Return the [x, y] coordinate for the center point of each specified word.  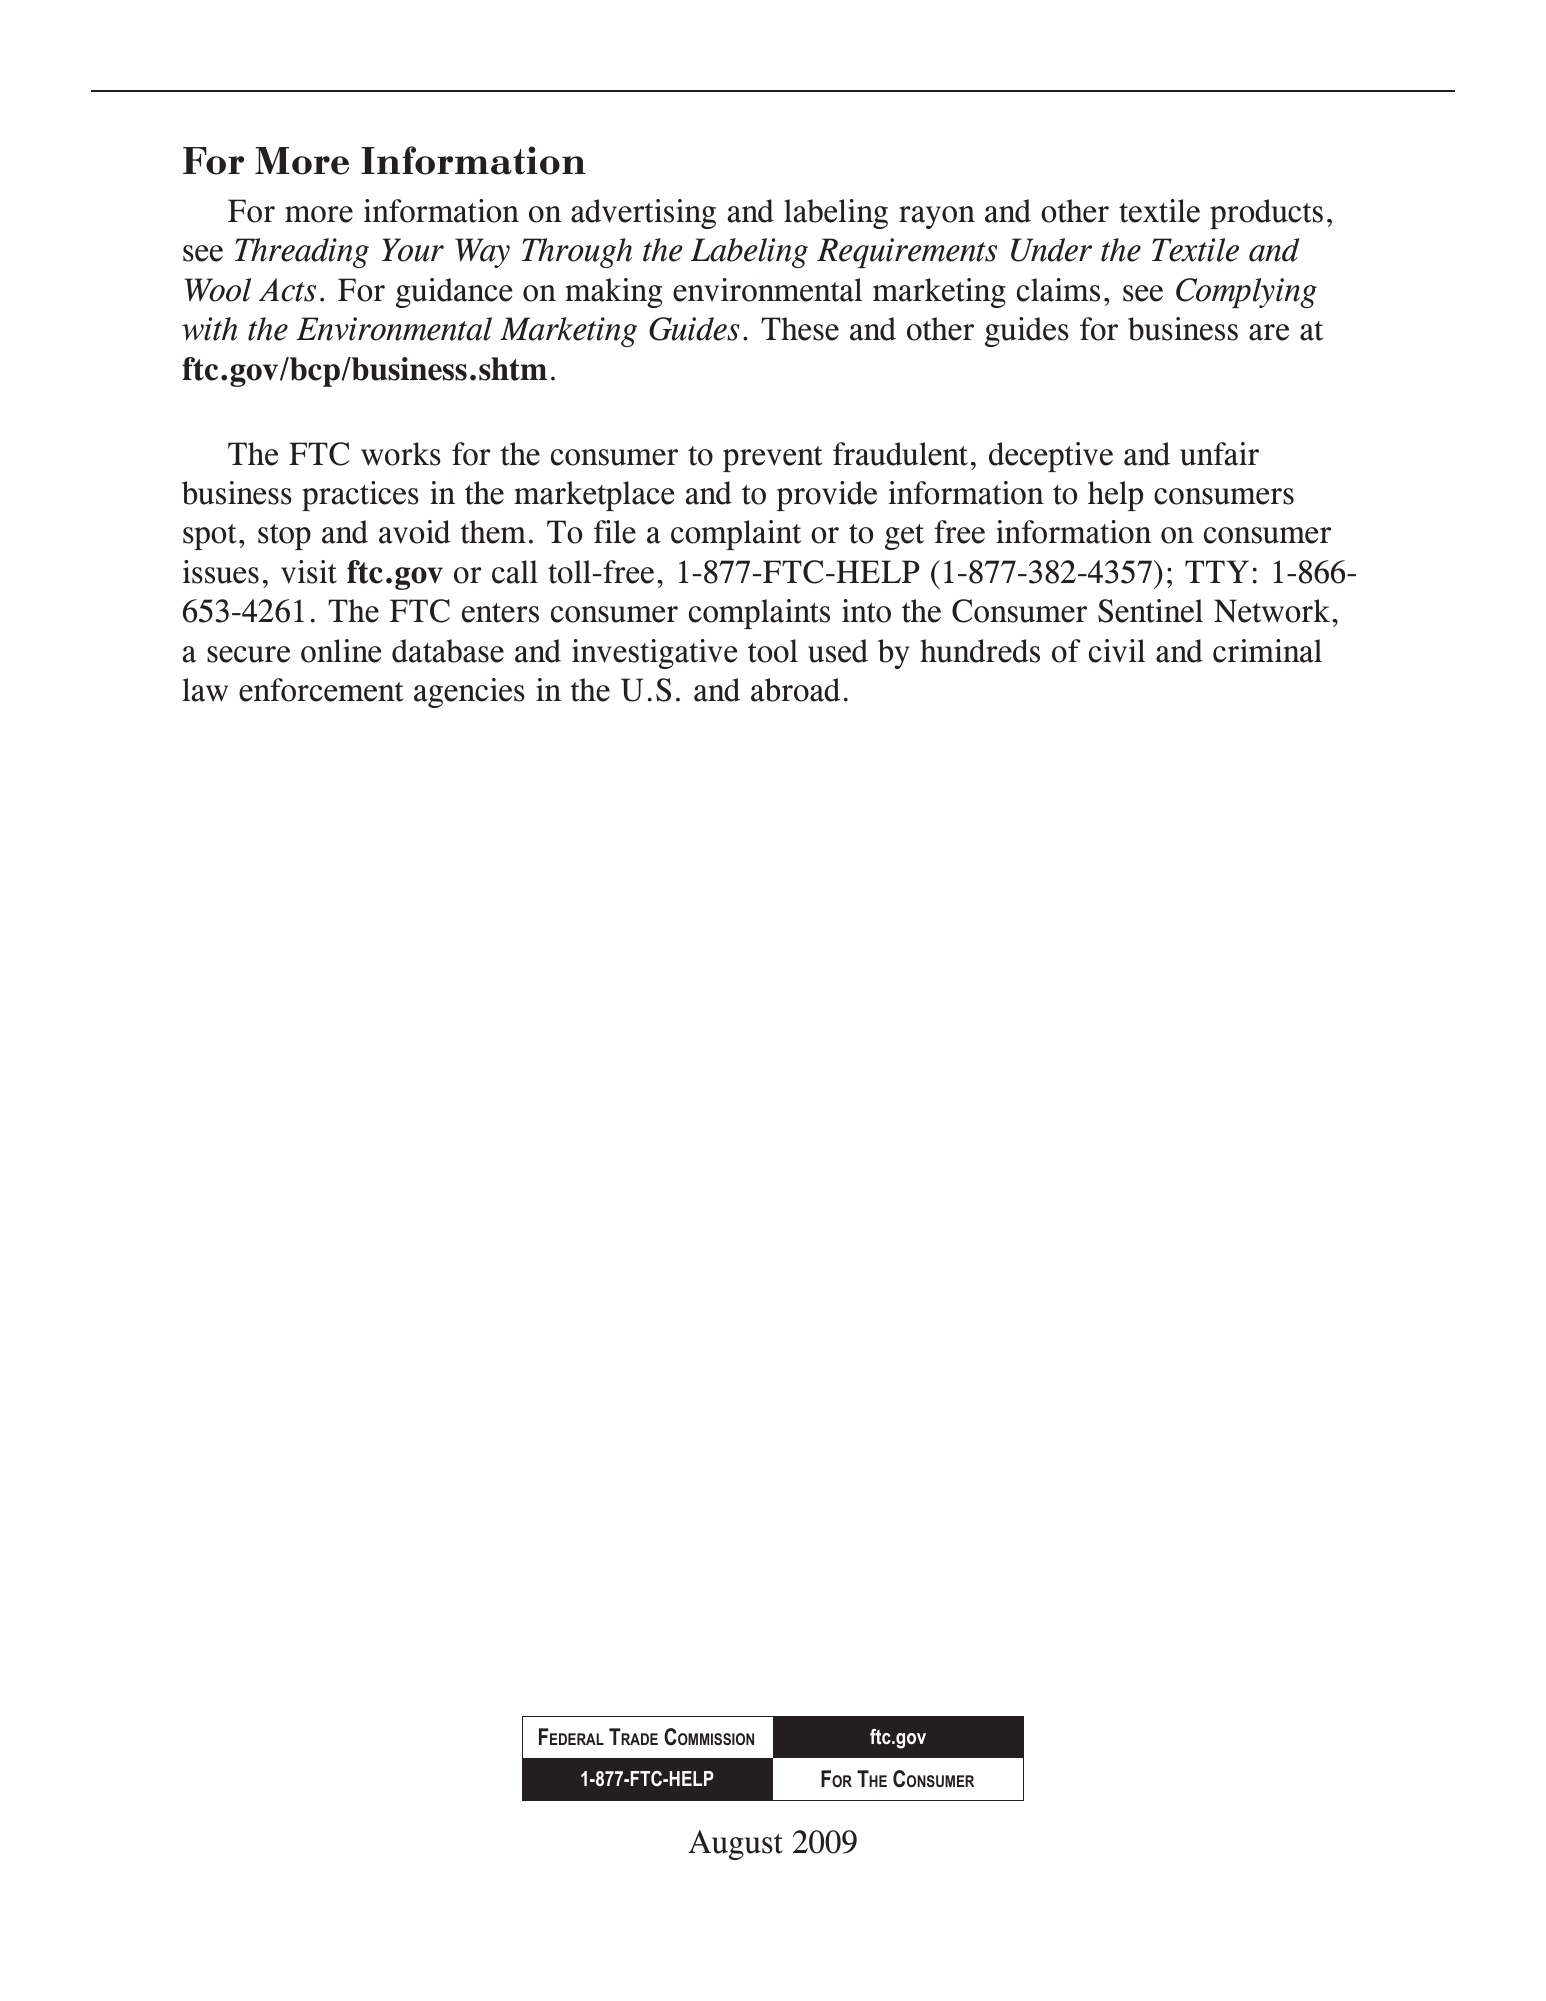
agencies [469, 693]
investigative [654, 654]
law [205, 690]
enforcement [321, 690]
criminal [1267, 651]
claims [1058, 290]
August [735, 1845]
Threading [302, 253]
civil [1117, 651]
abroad [795, 690]
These [800, 329]
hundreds [980, 651]
